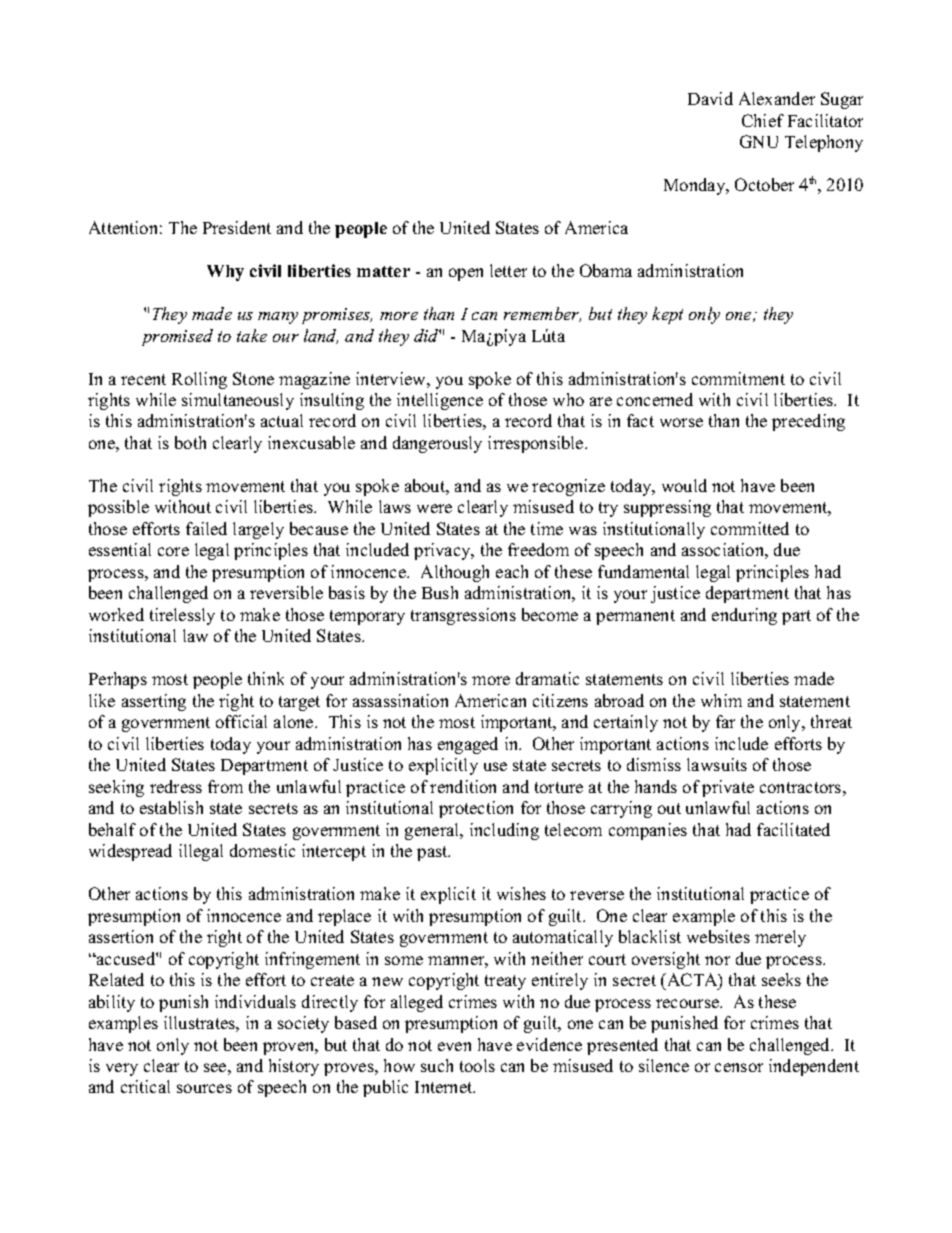 This screenshot has height=1233, width=952. Describe the element at coordinates (437, 444) in the screenshot. I see `dangerously` at that location.
